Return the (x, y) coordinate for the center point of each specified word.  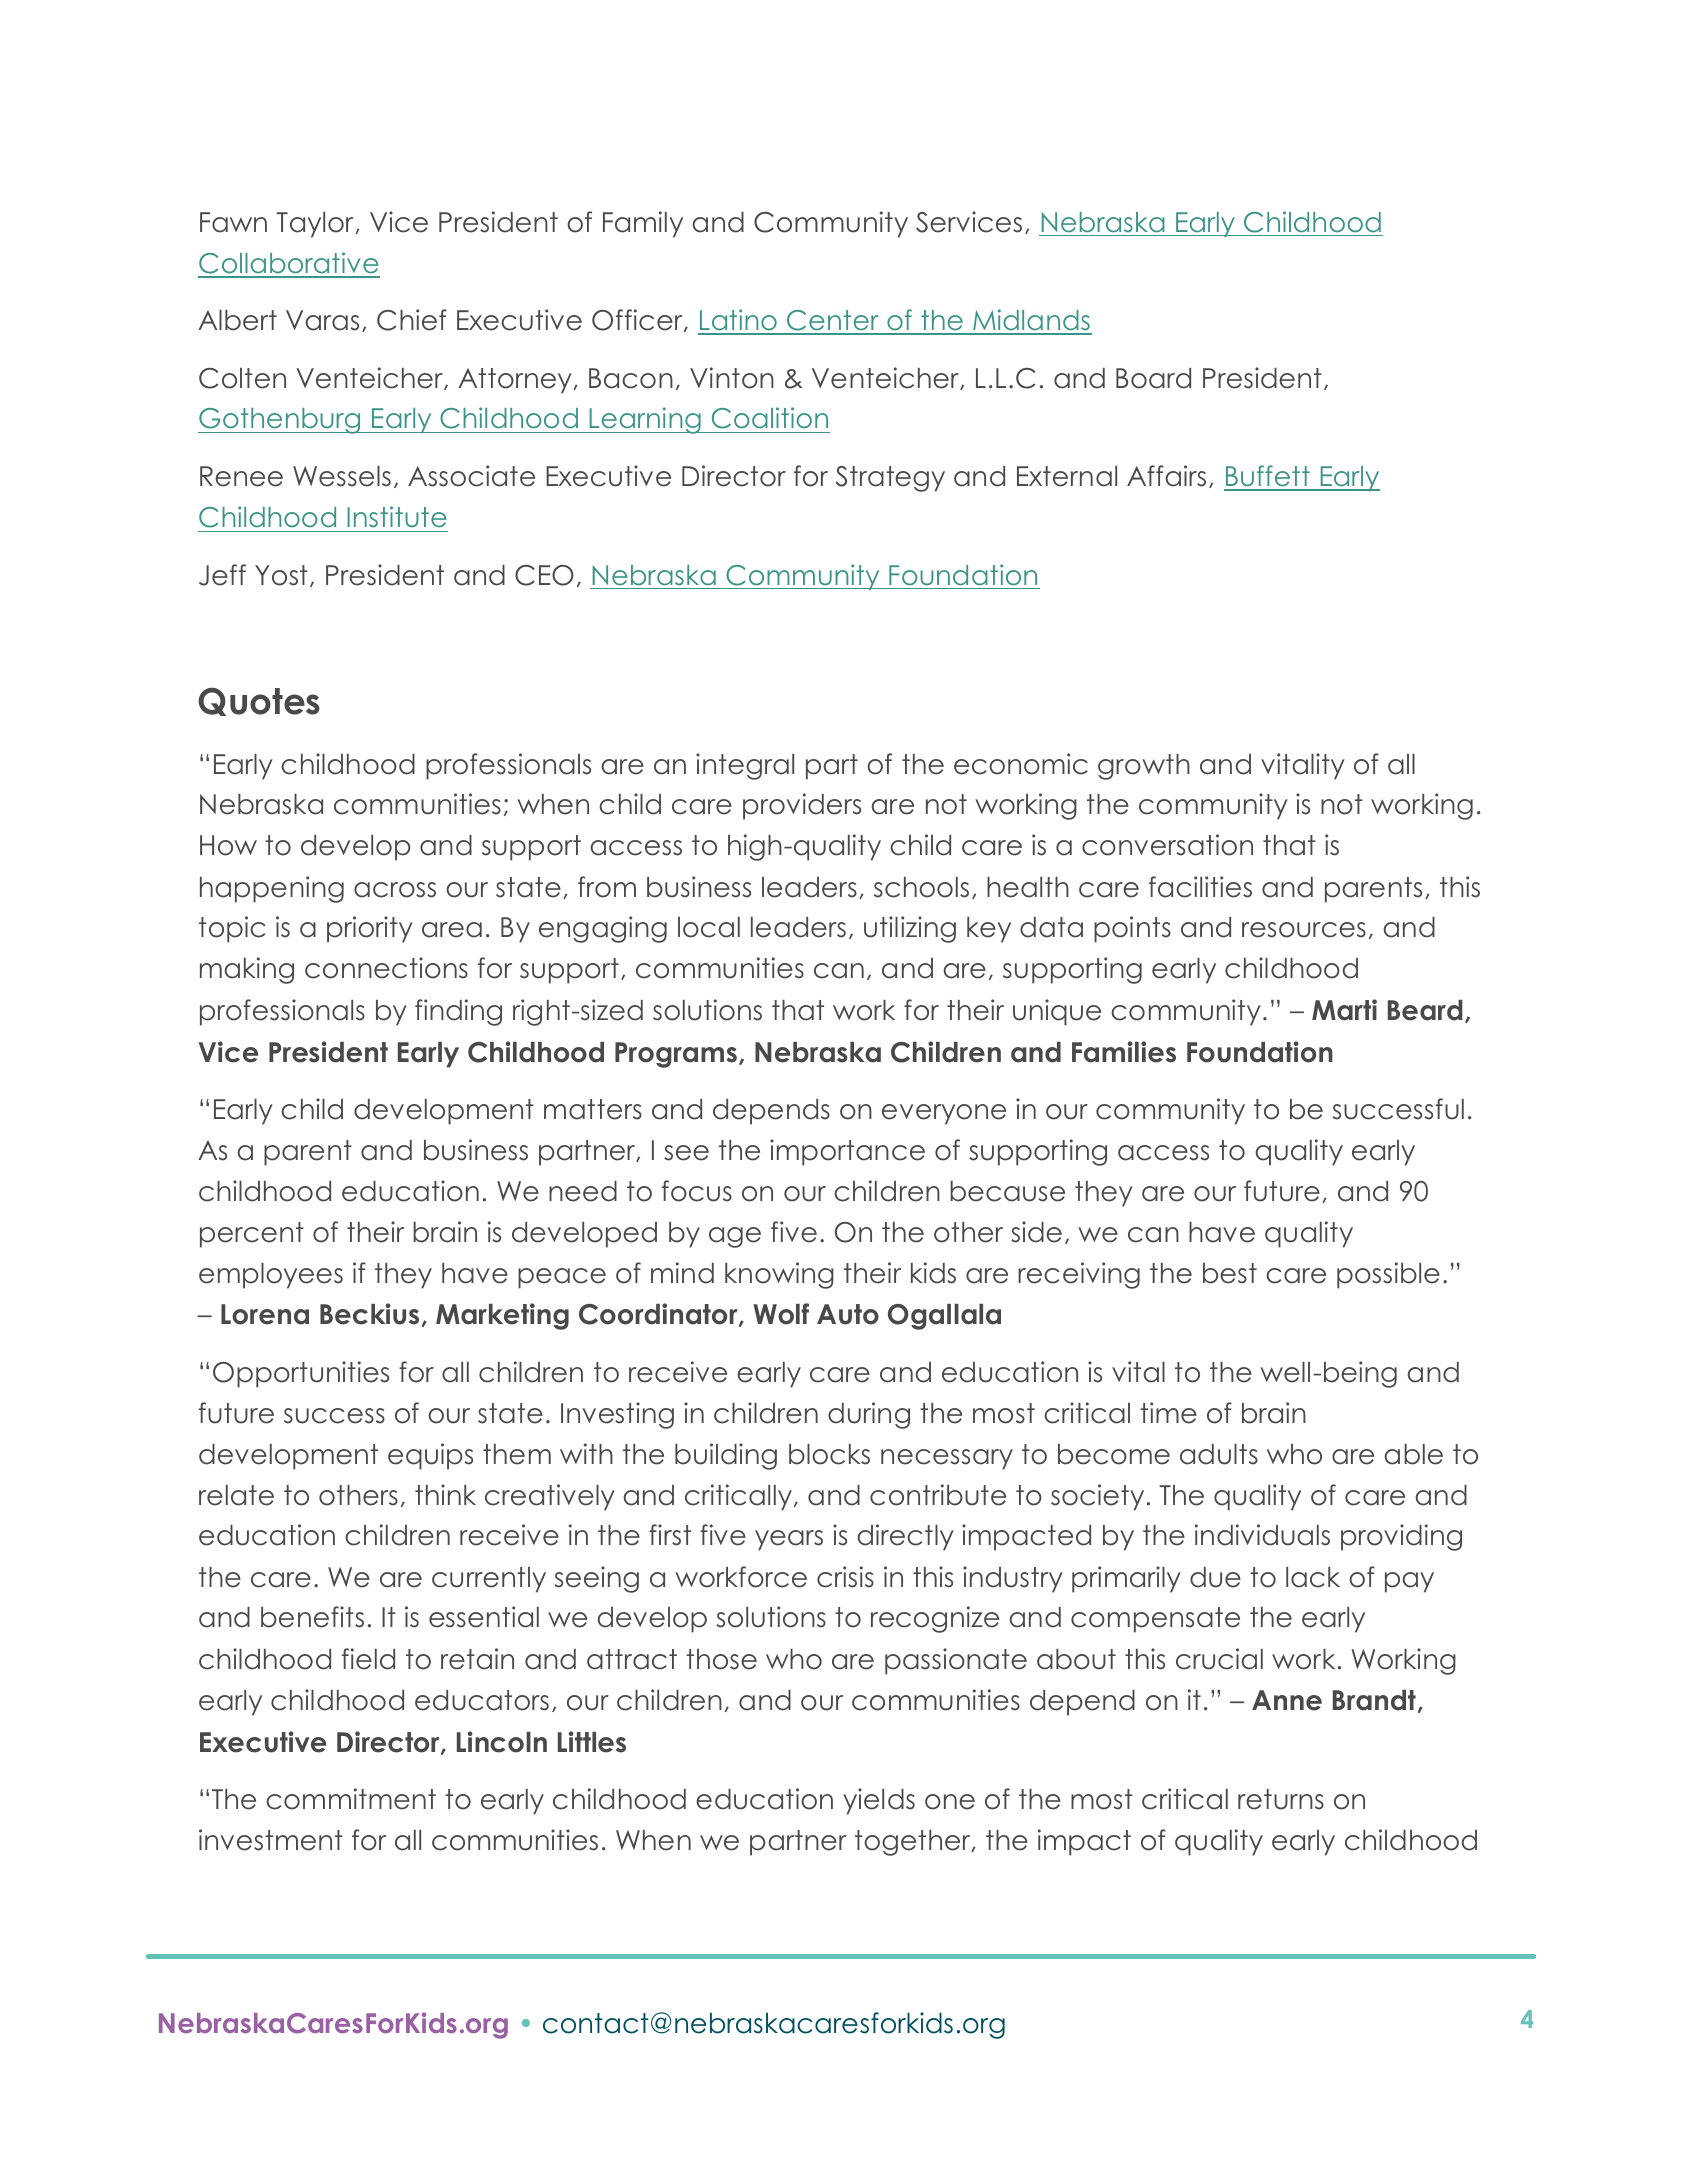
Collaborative (289, 264)
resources (1304, 930)
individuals (1262, 1535)
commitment (351, 1799)
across (395, 890)
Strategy (890, 479)
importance (847, 1152)
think (445, 1494)
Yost (281, 575)
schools (921, 887)
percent (252, 1235)
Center (833, 322)
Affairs (1166, 476)
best (1230, 1273)
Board (1153, 378)
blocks (829, 1454)
